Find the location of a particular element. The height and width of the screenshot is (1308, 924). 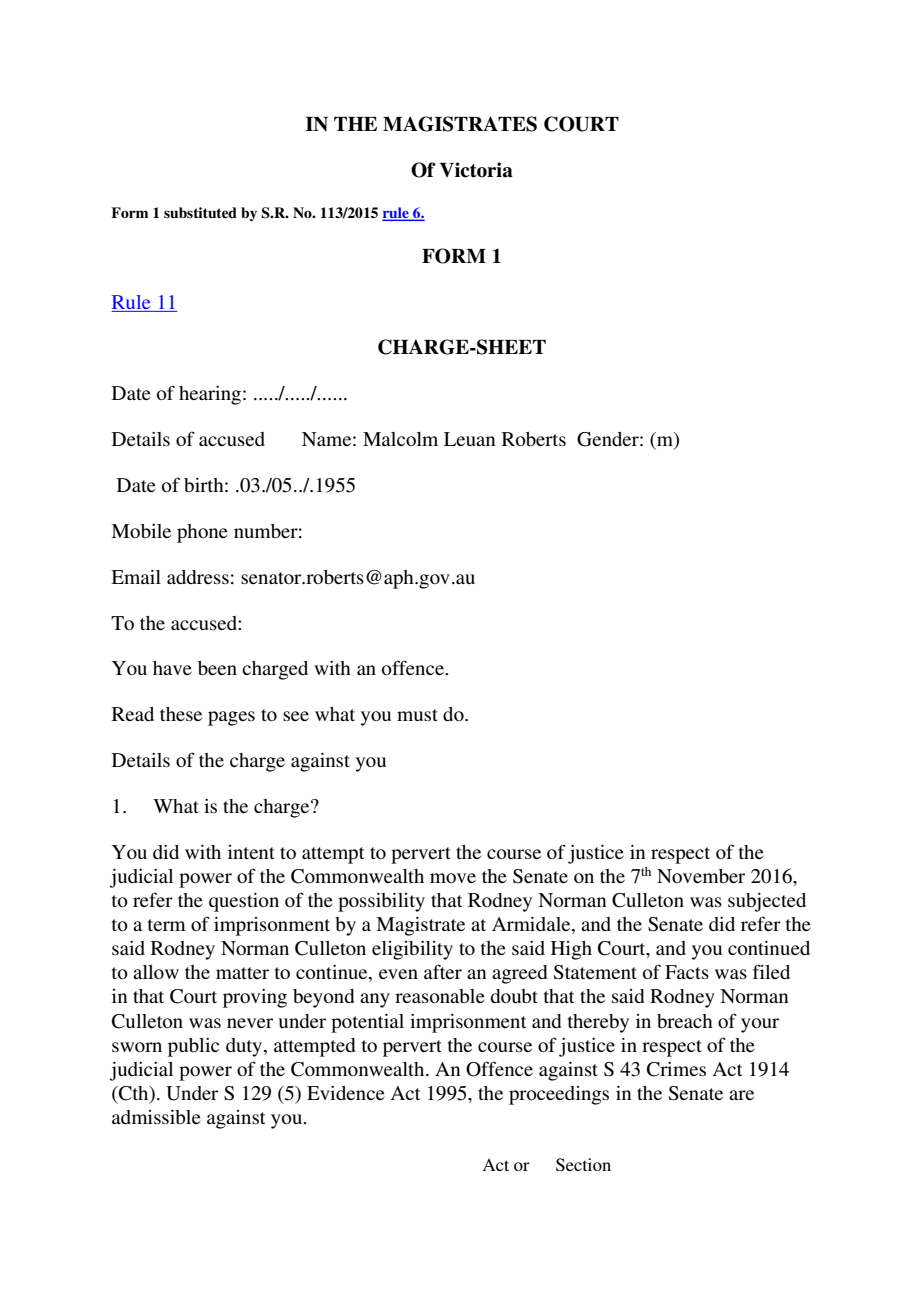

admissible is located at coordinates (156, 1117).
